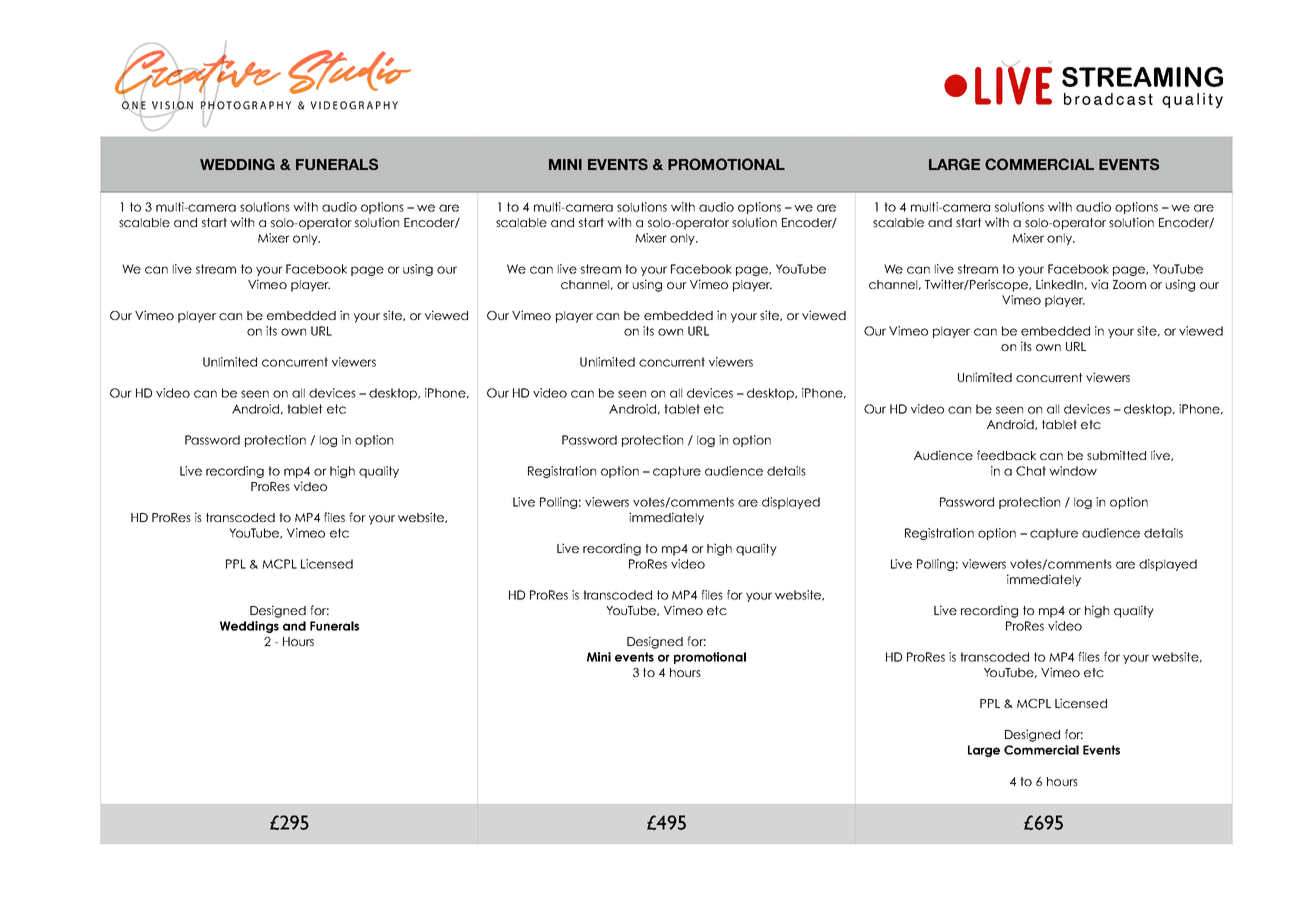 Image resolution: width=1308 pixels, height=924 pixels. I want to click on submitted, so click(1116, 455).
